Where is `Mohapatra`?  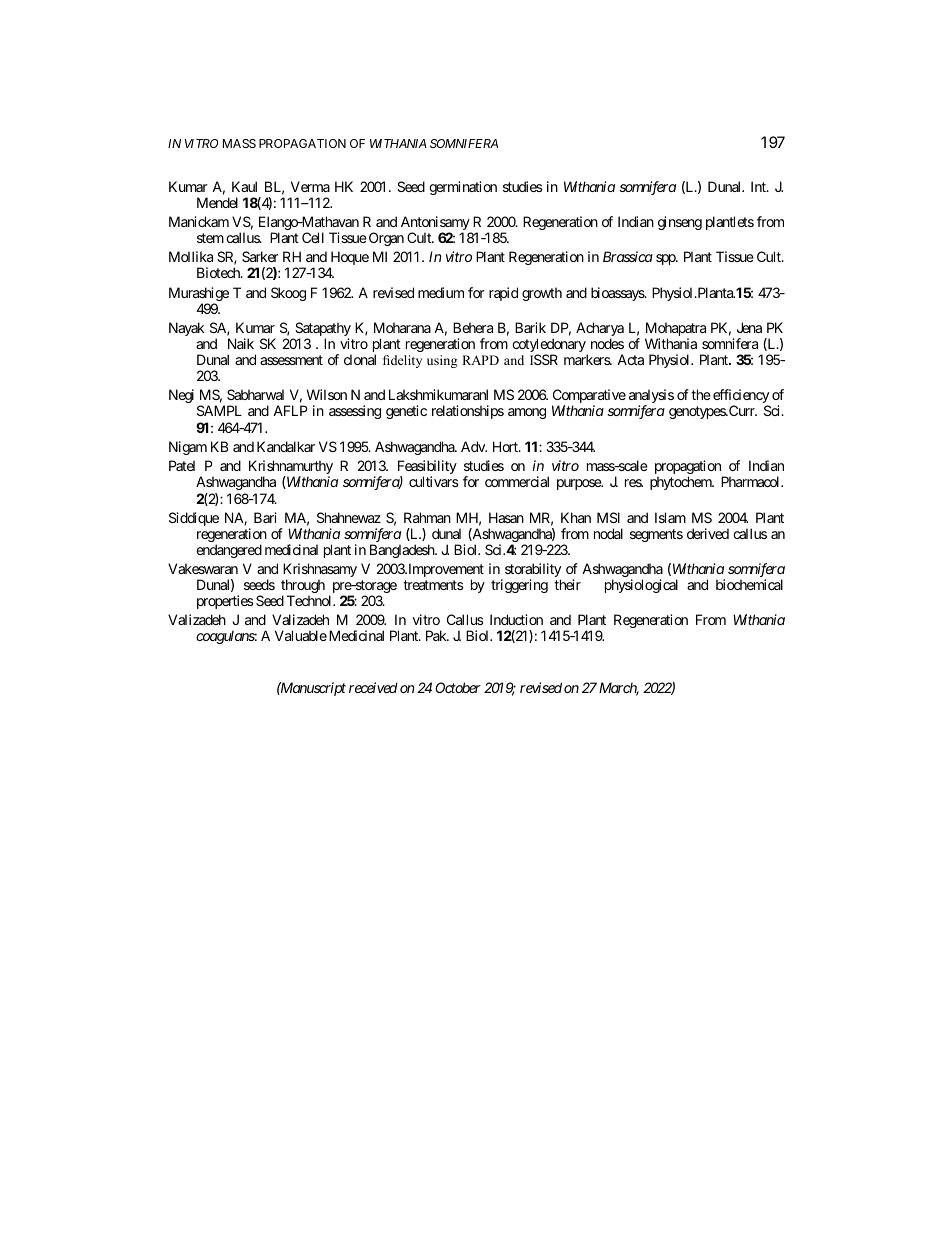 Mohapatra is located at coordinates (675, 330).
